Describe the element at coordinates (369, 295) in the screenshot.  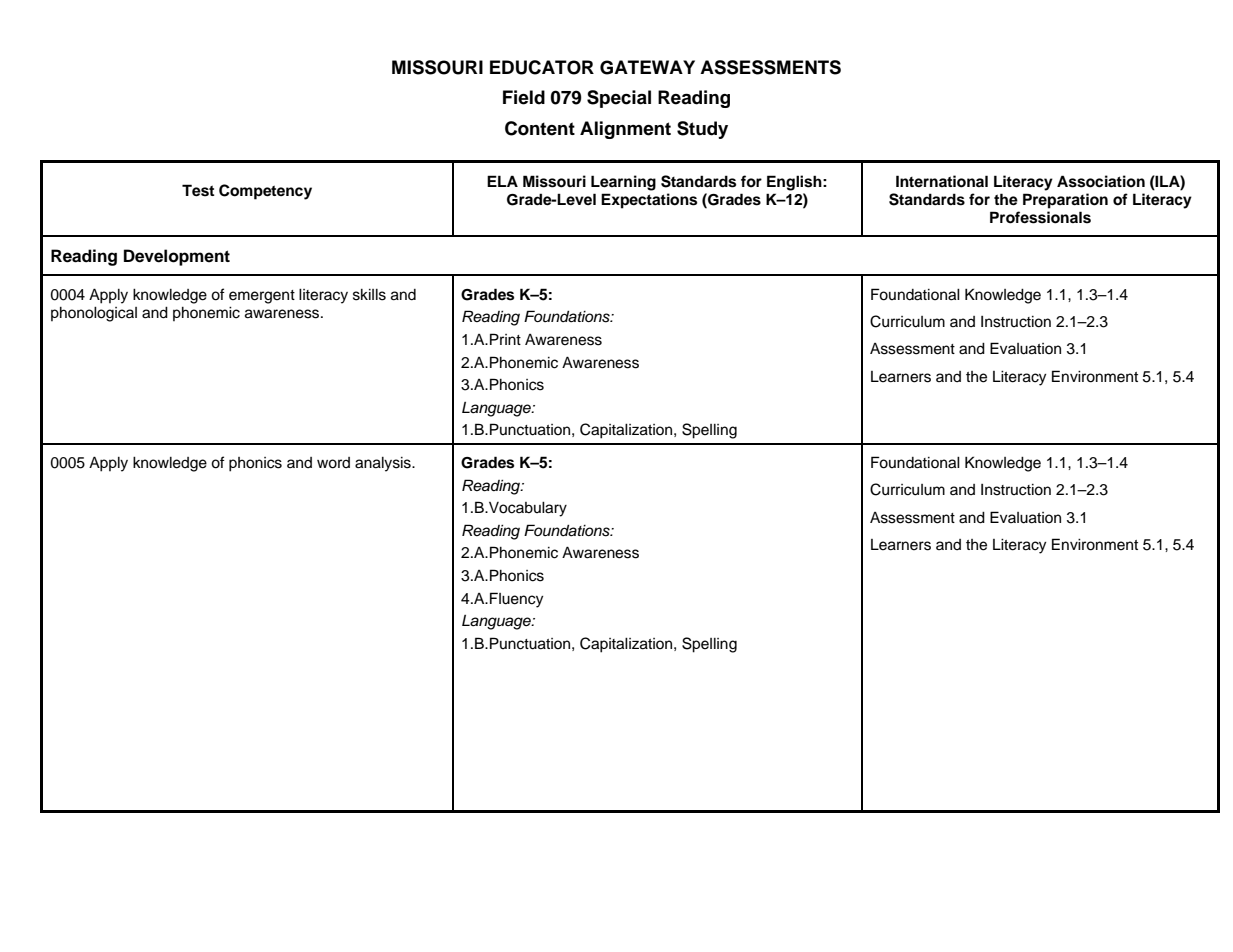
I see `skills` at that location.
